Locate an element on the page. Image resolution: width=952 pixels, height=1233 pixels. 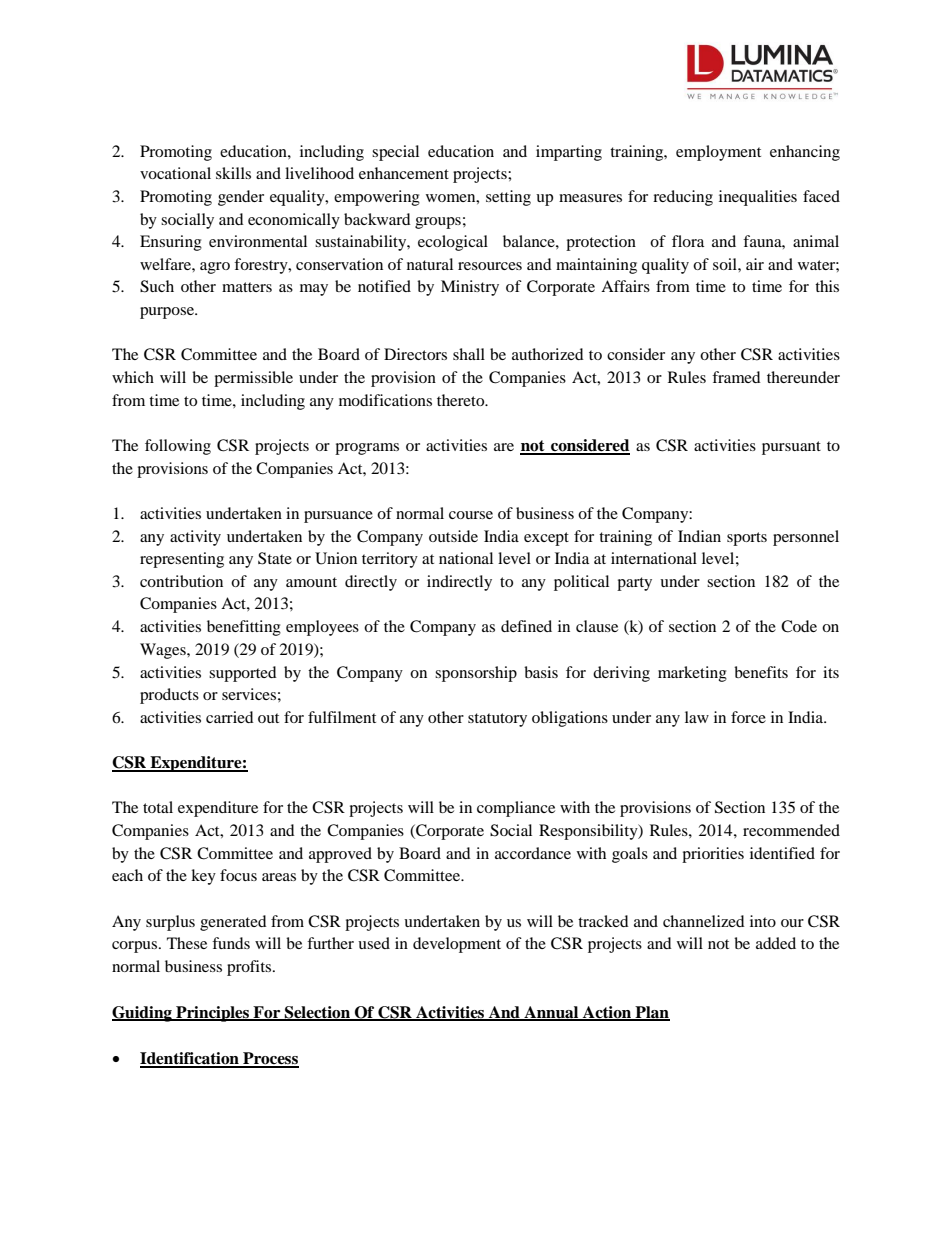
following is located at coordinates (178, 447).
